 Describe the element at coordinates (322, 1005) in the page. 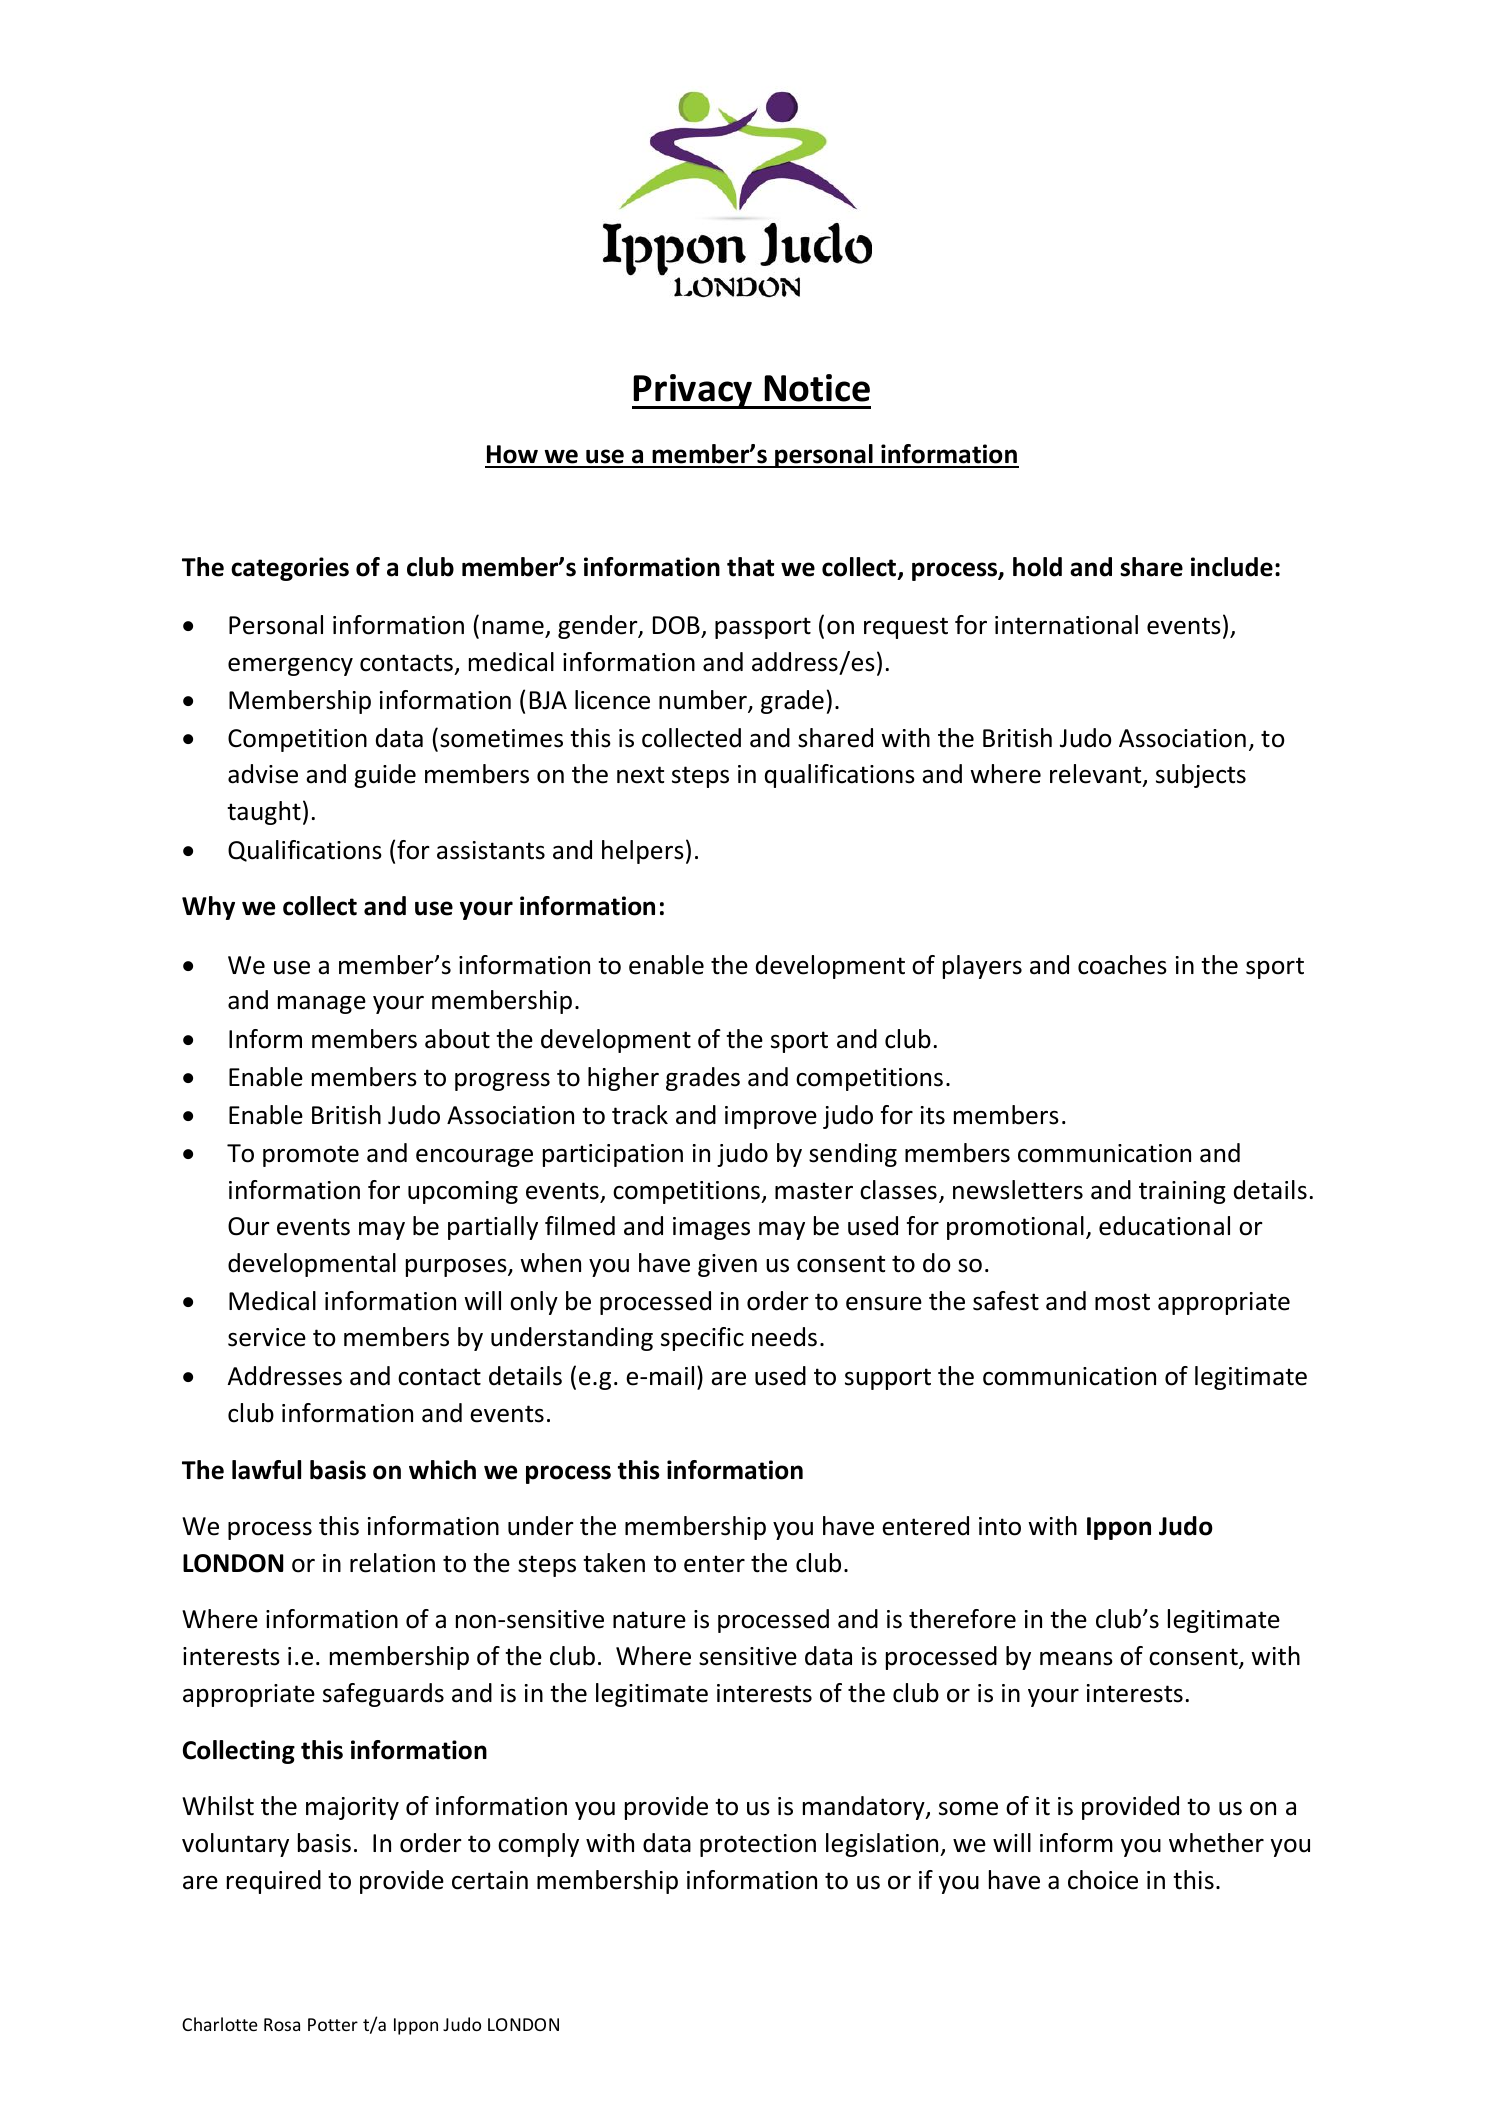

I see `manage` at that location.
